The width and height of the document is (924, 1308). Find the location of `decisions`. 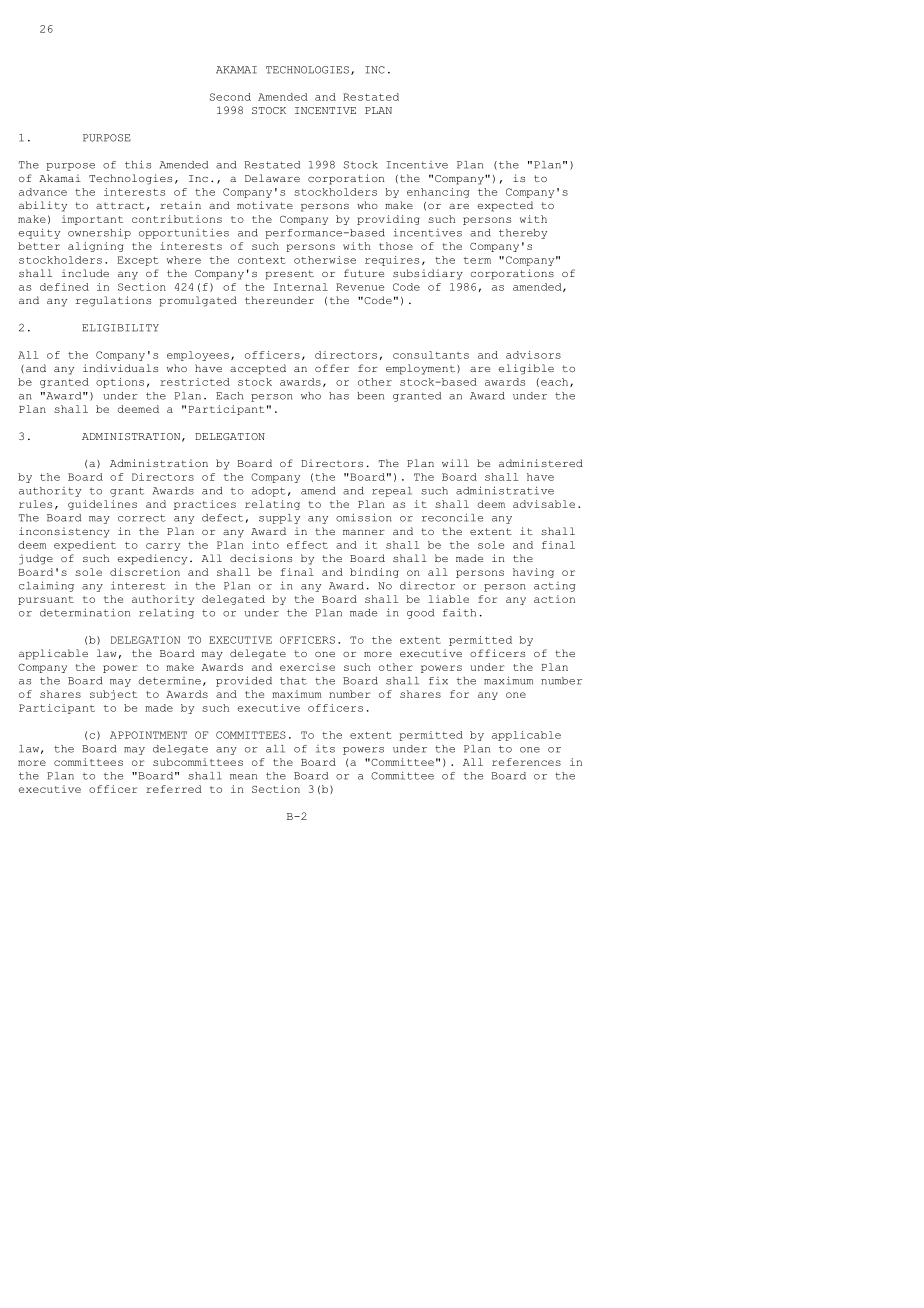

decisions is located at coordinates (261, 558).
